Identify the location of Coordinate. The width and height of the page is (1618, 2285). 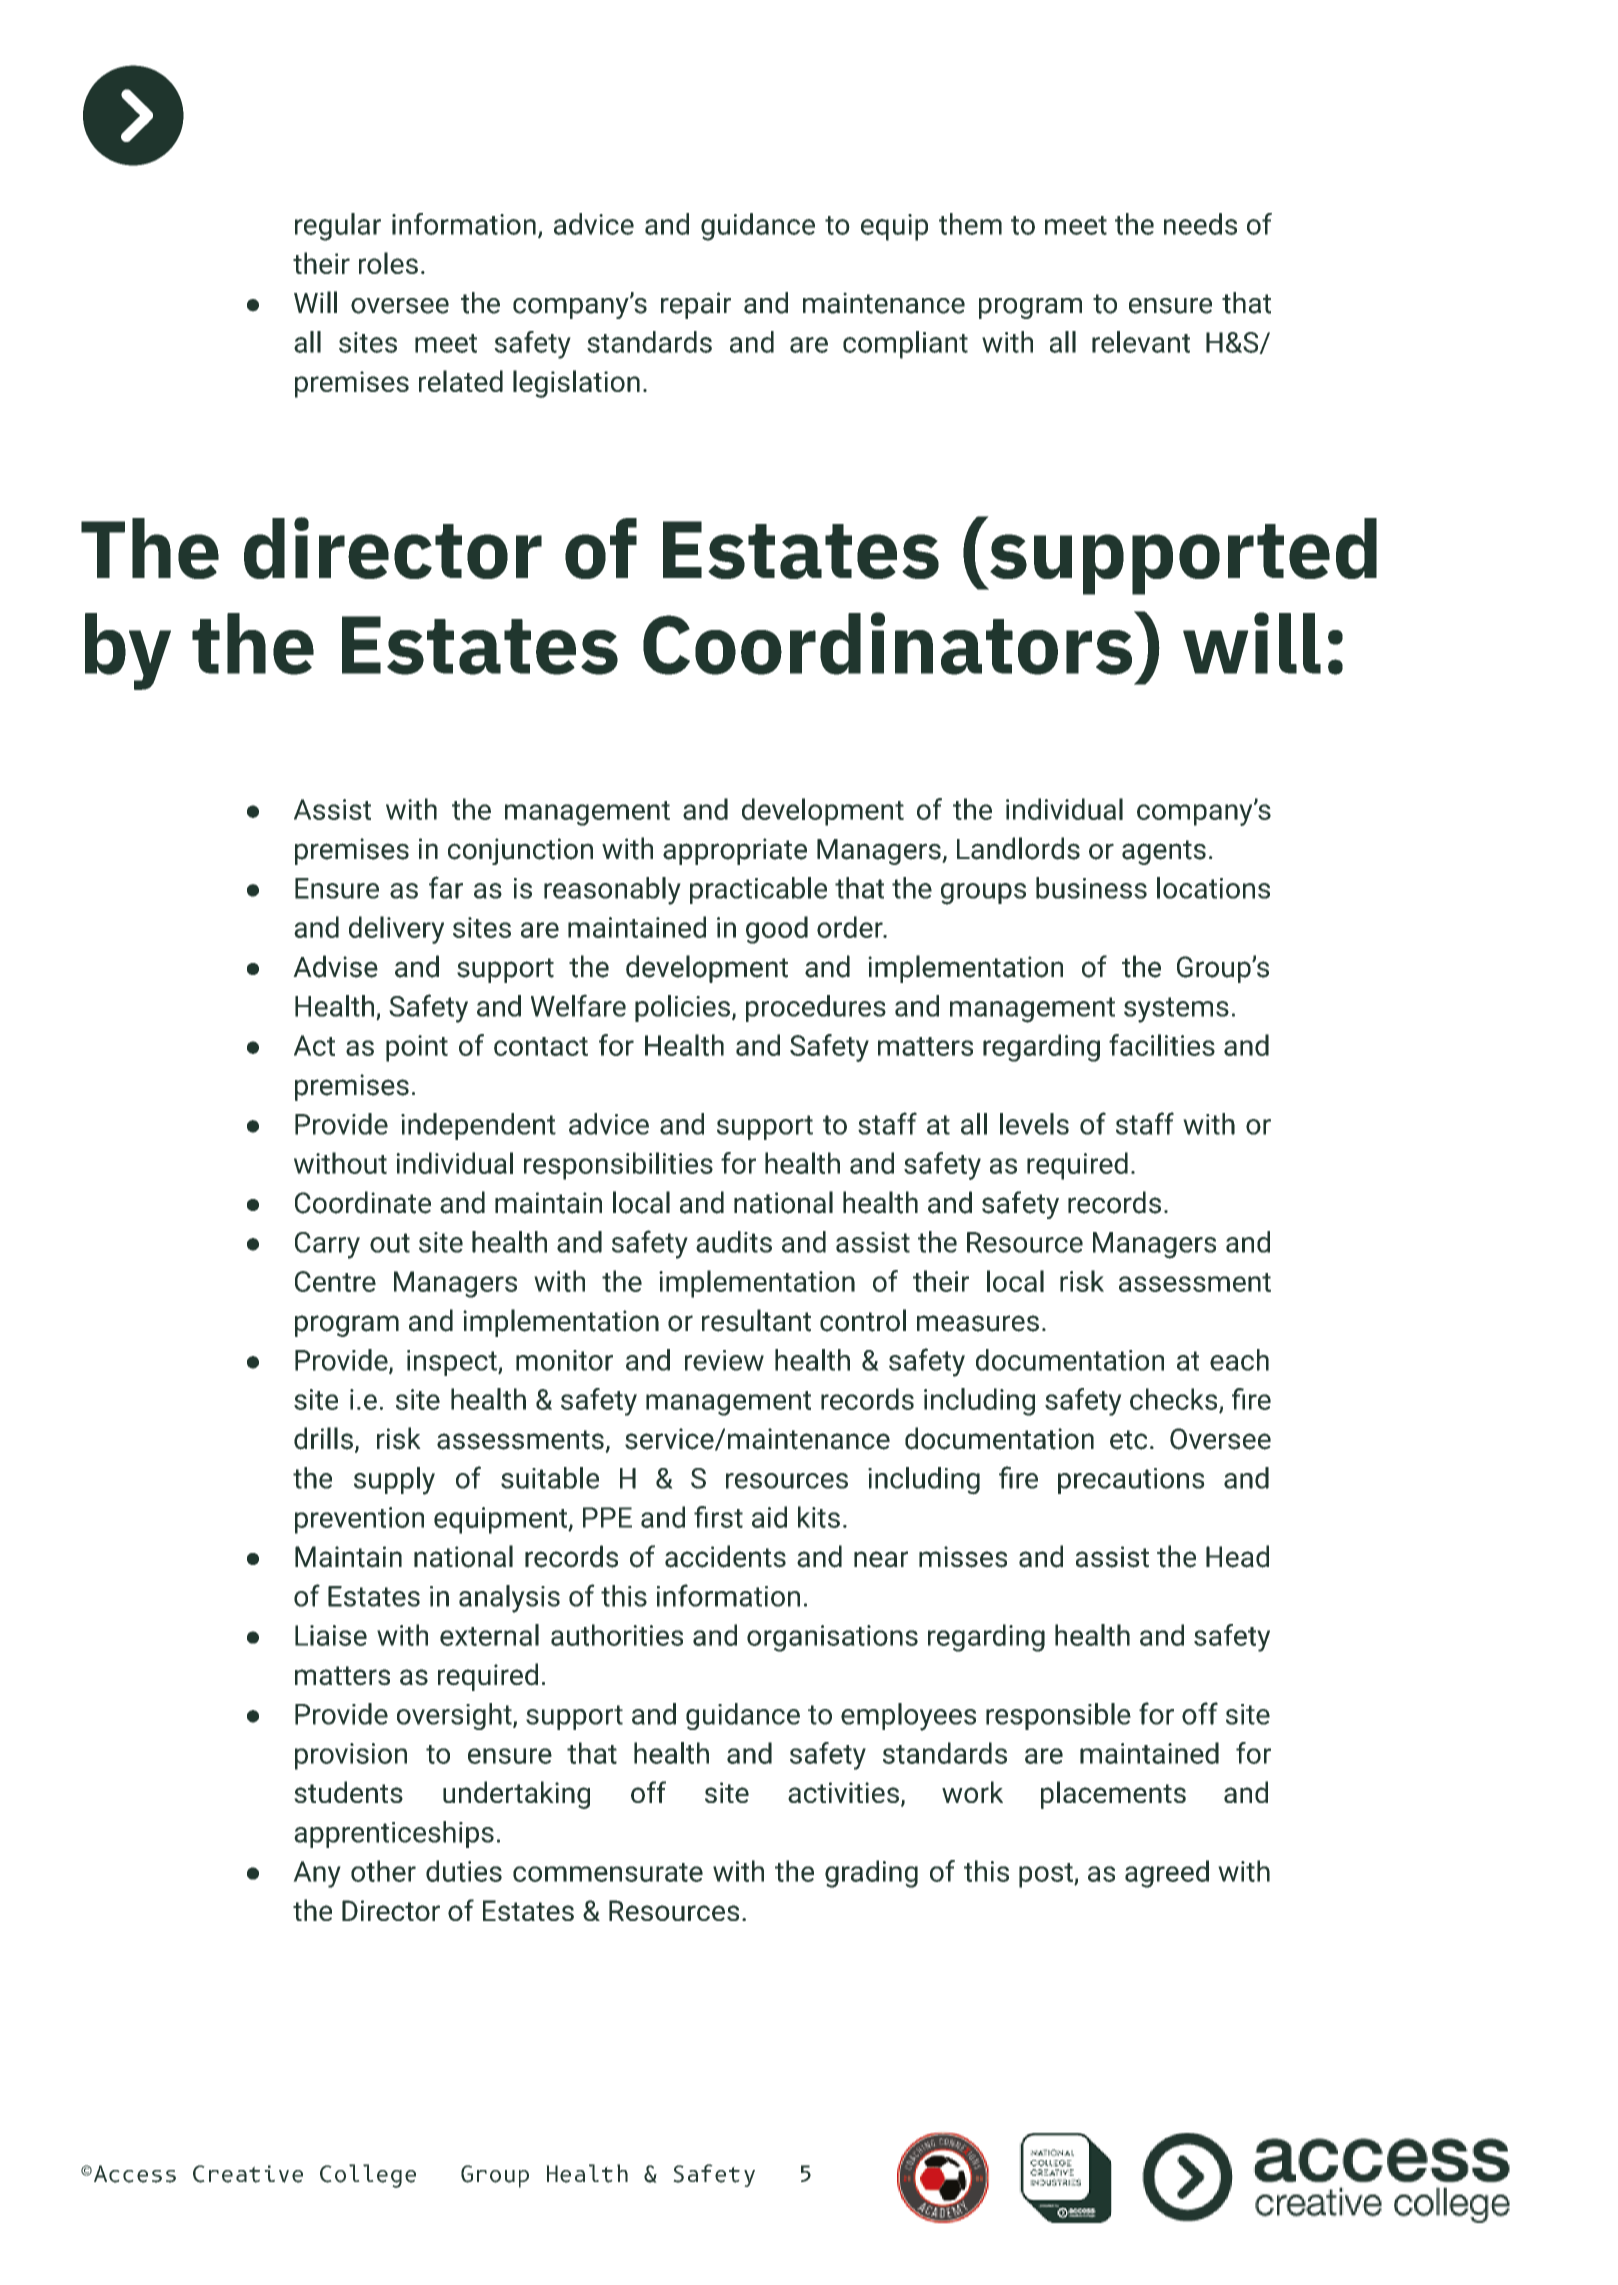
(363, 1202).
